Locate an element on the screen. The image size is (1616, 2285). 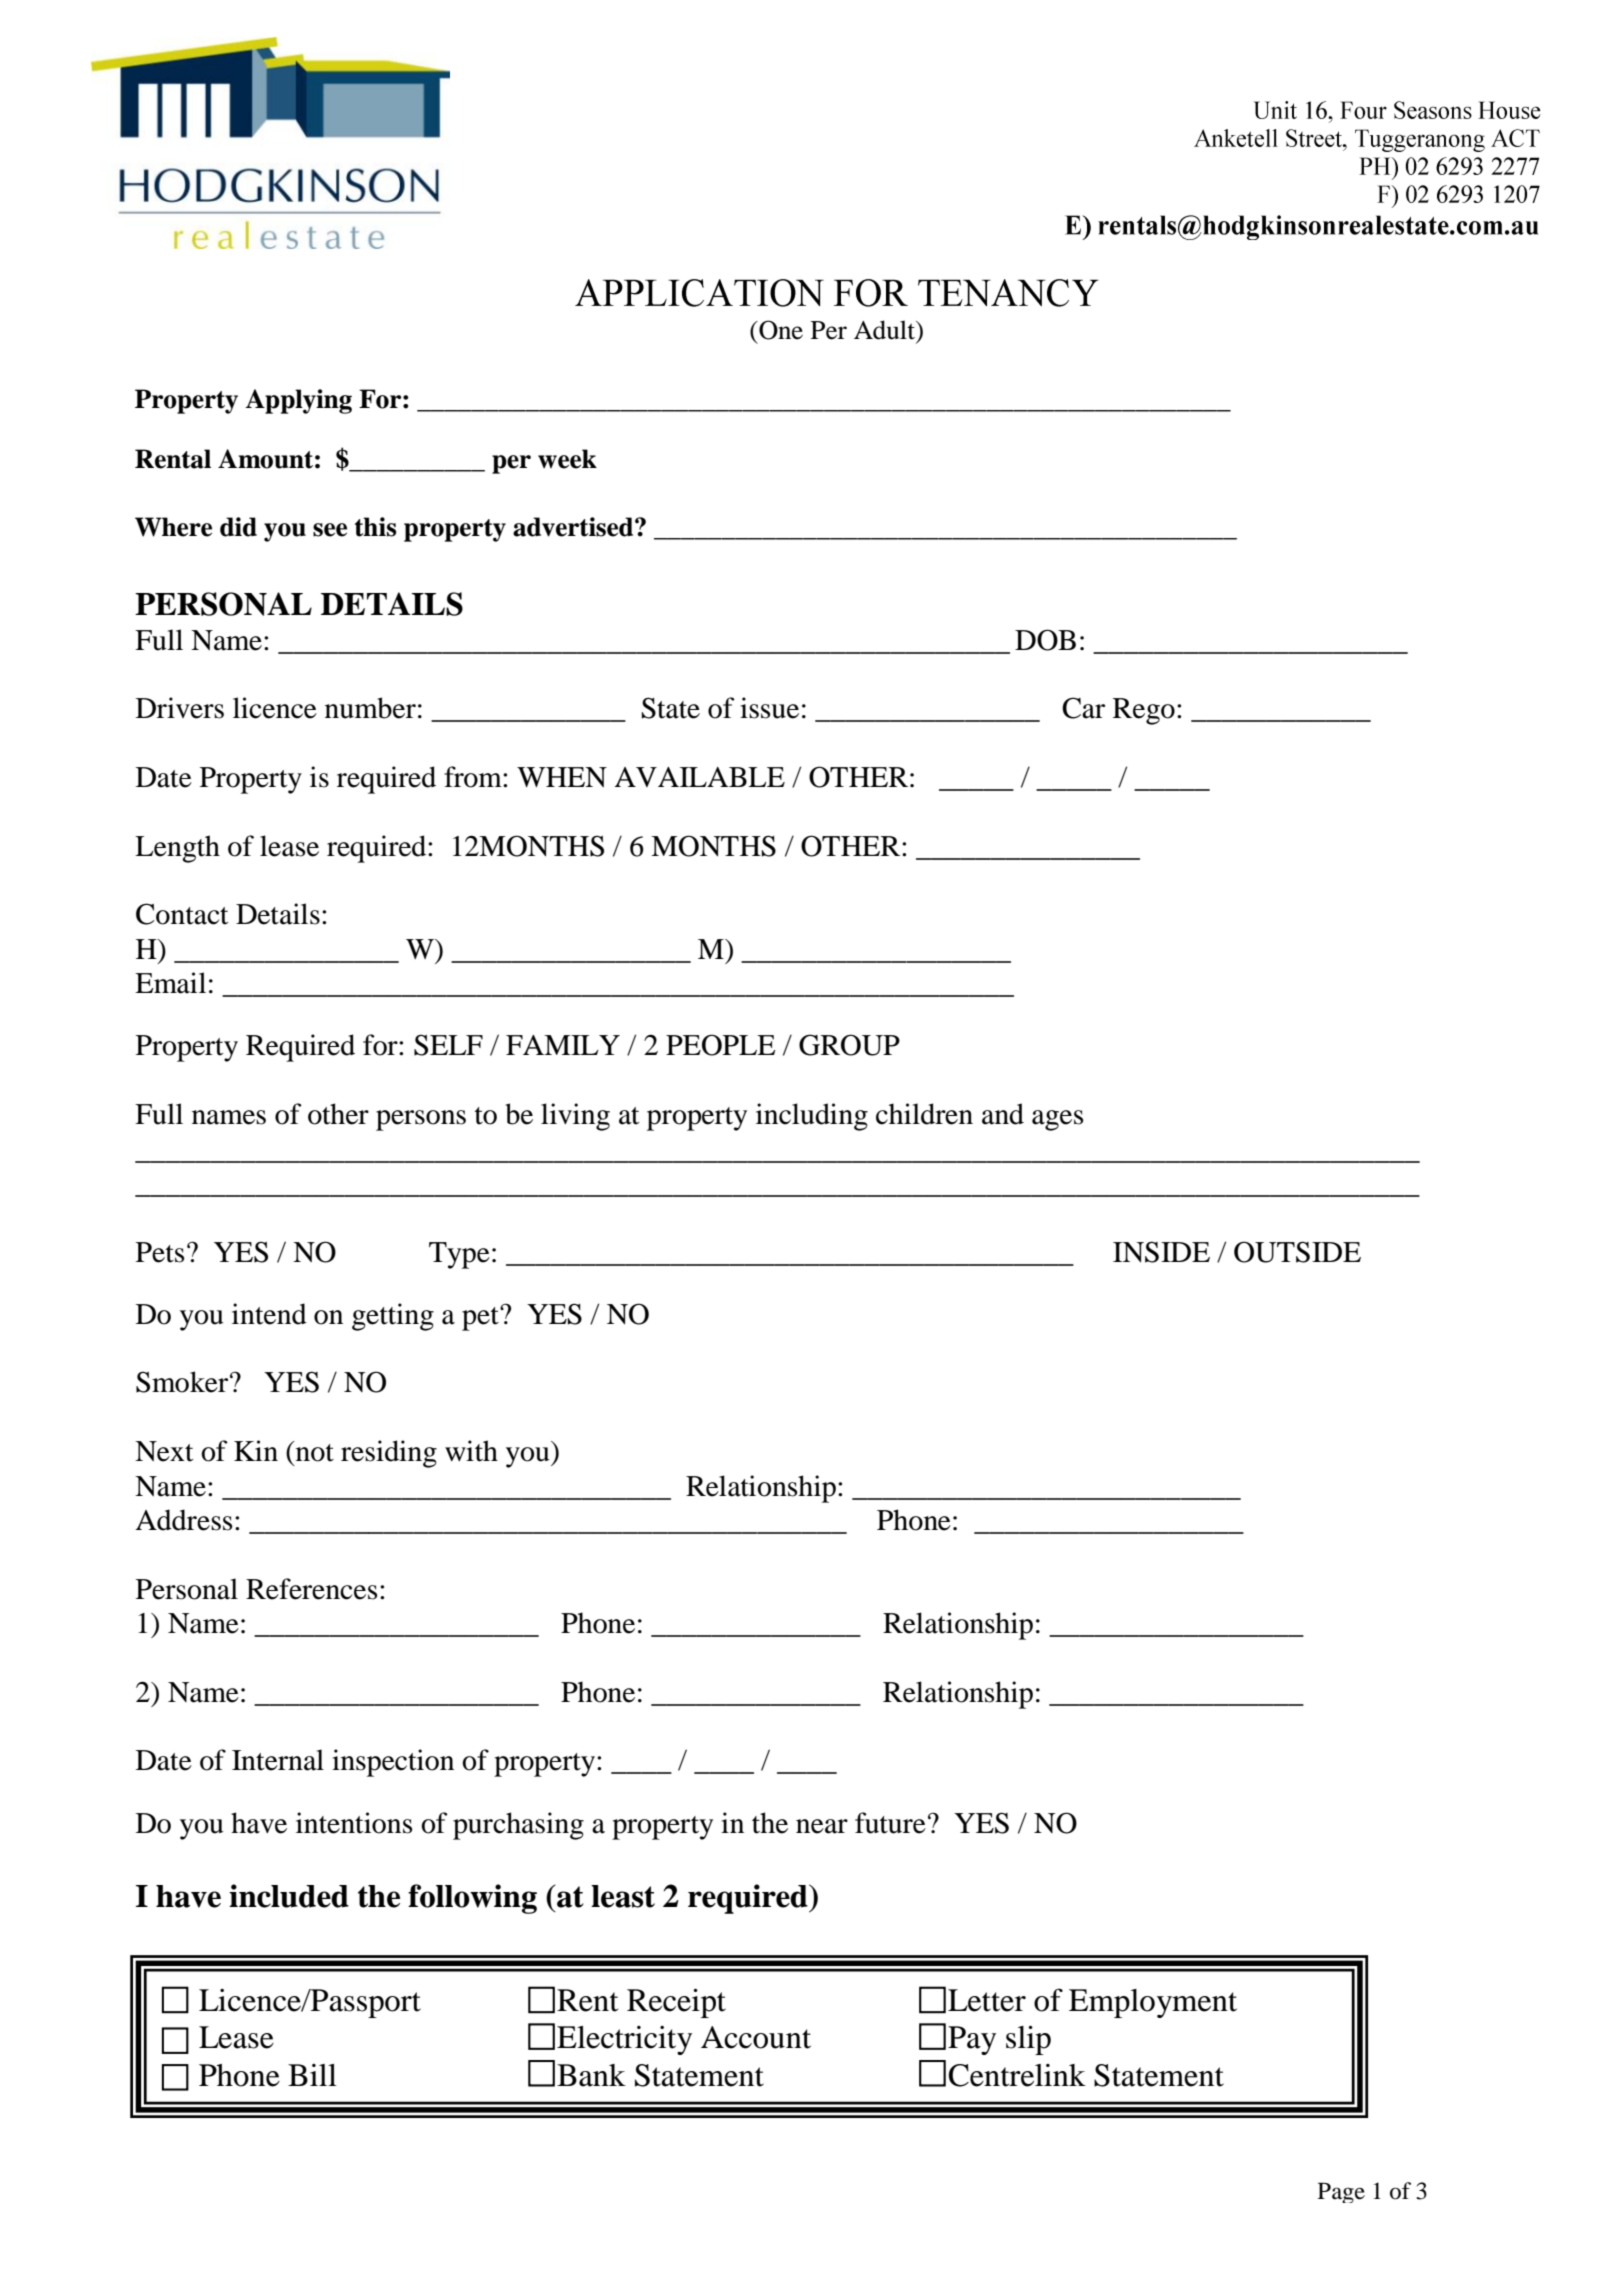
INSIDE is located at coordinates (1161, 1252).
